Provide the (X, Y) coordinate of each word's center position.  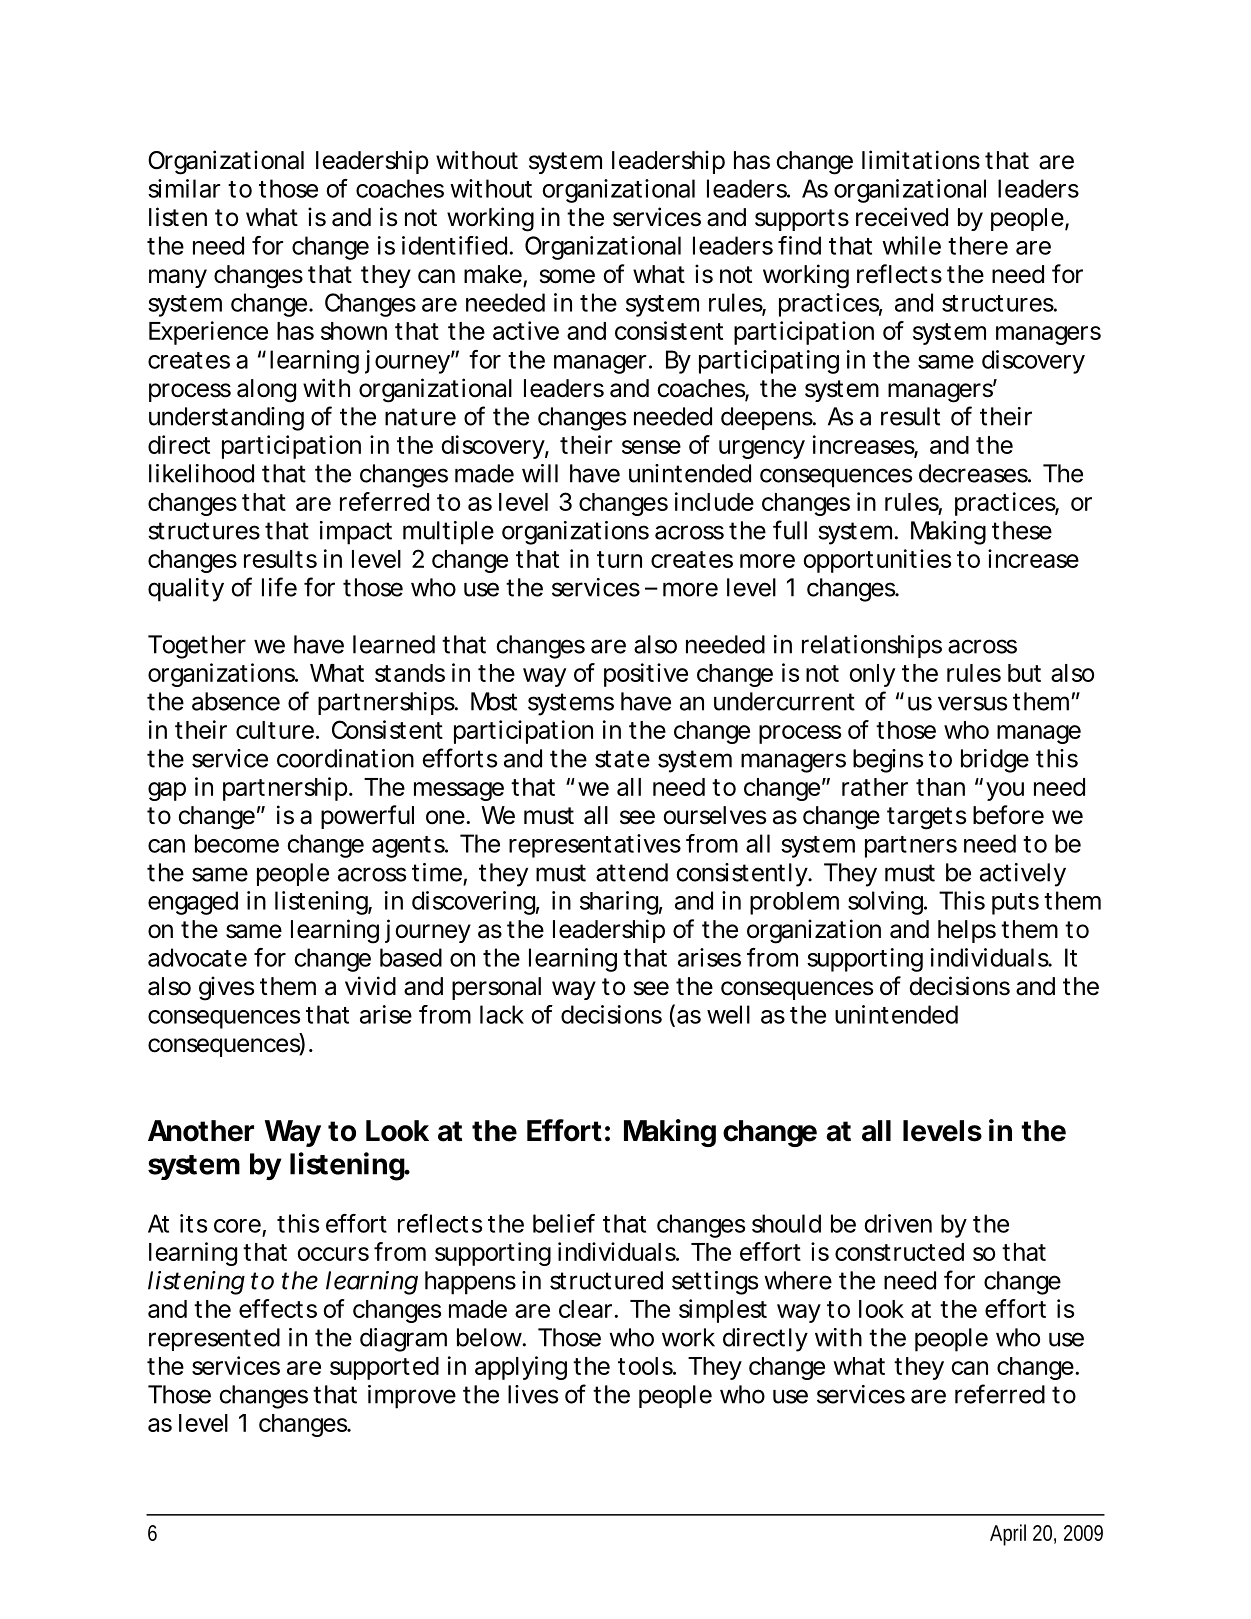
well (728, 1014)
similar (184, 188)
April (1008, 1535)
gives (226, 988)
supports (802, 220)
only (872, 675)
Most (494, 701)
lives (533, 1394)
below (489, 1337)
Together (197, 647)
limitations (921, 160)
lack (502, 1014)
